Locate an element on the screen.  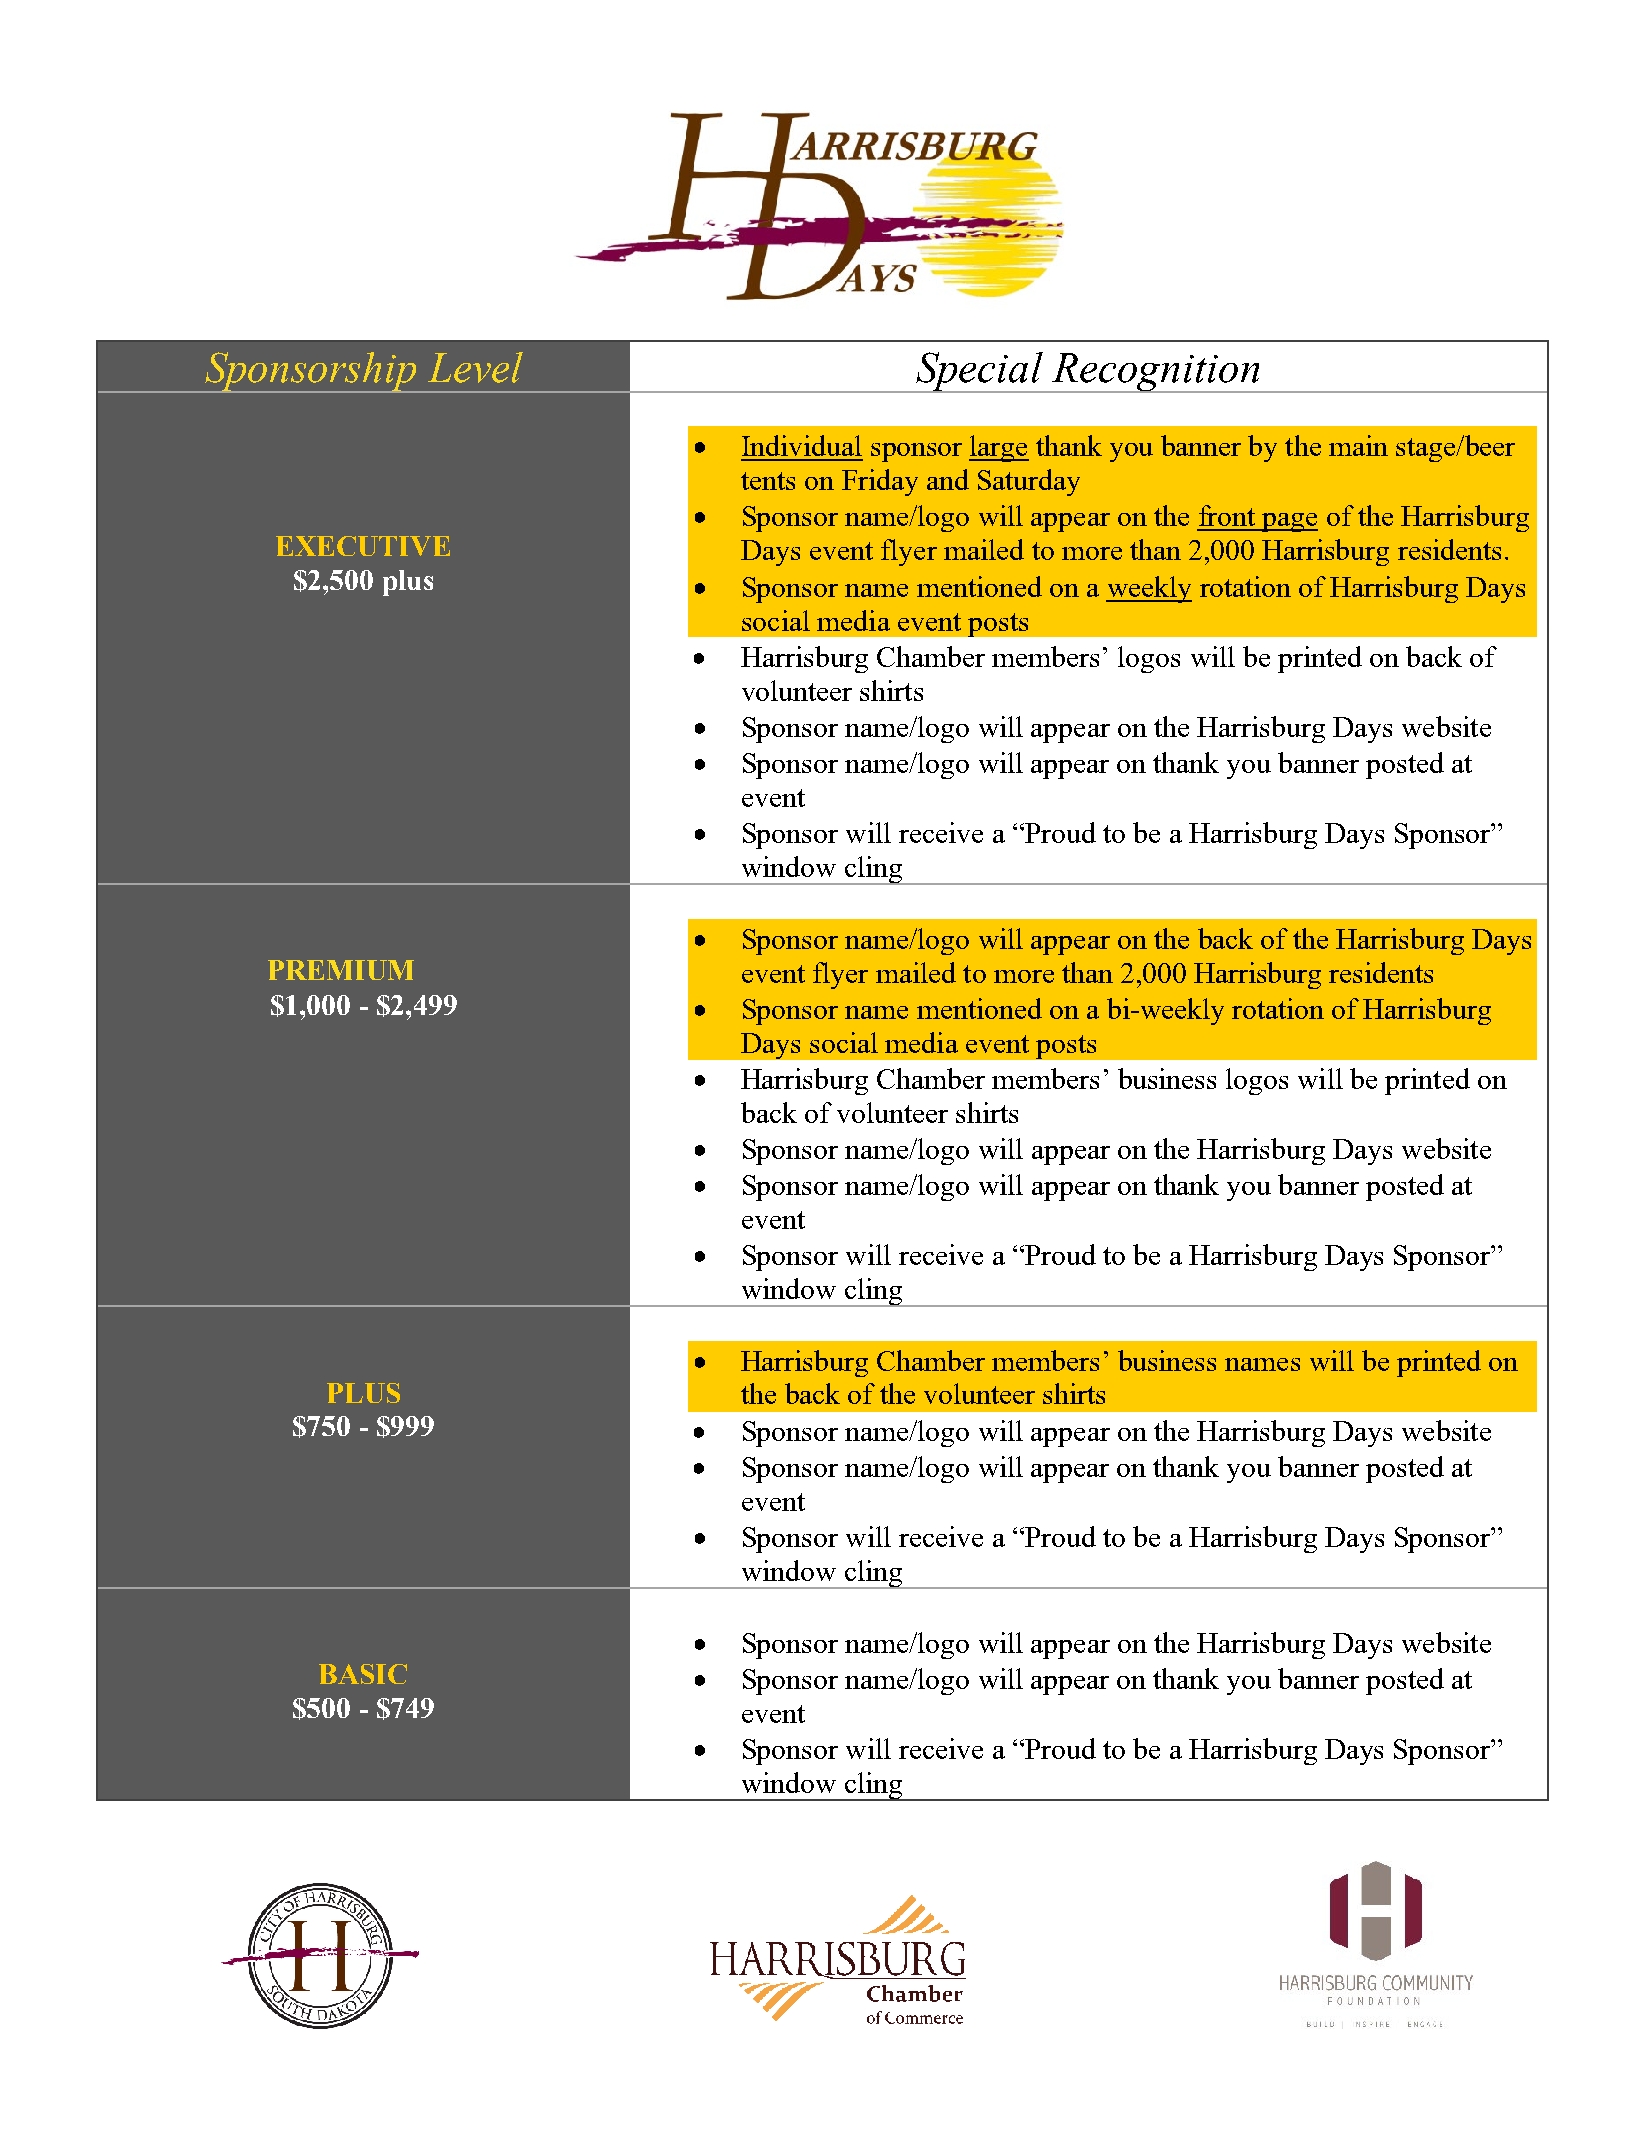
BASIC is located at coordinates (363, 1674).
